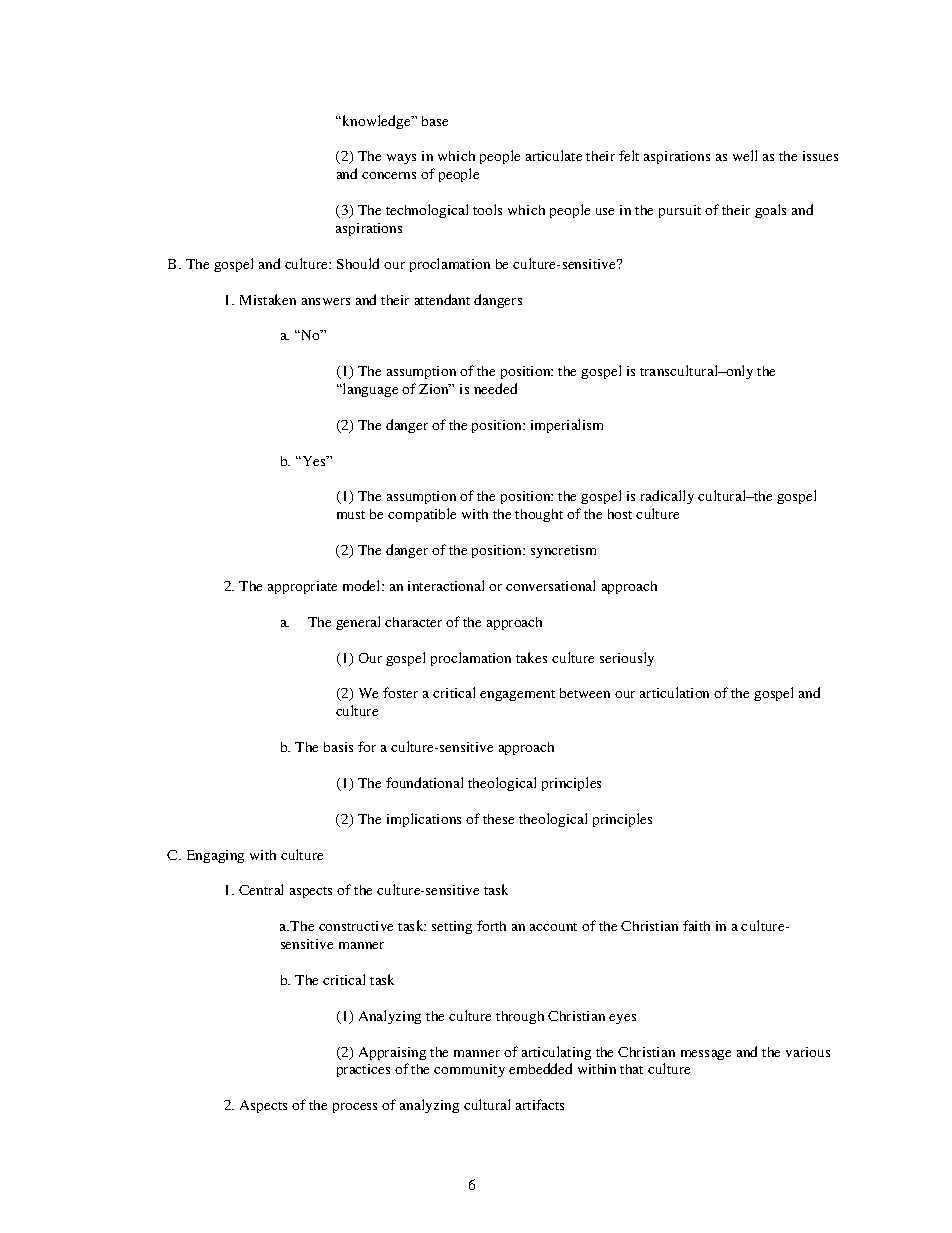 Image resolution: width=952 pixels, height=1233 pixels. Describe the element at coordinates (745, 155) in the image. I see `well` at that location.
